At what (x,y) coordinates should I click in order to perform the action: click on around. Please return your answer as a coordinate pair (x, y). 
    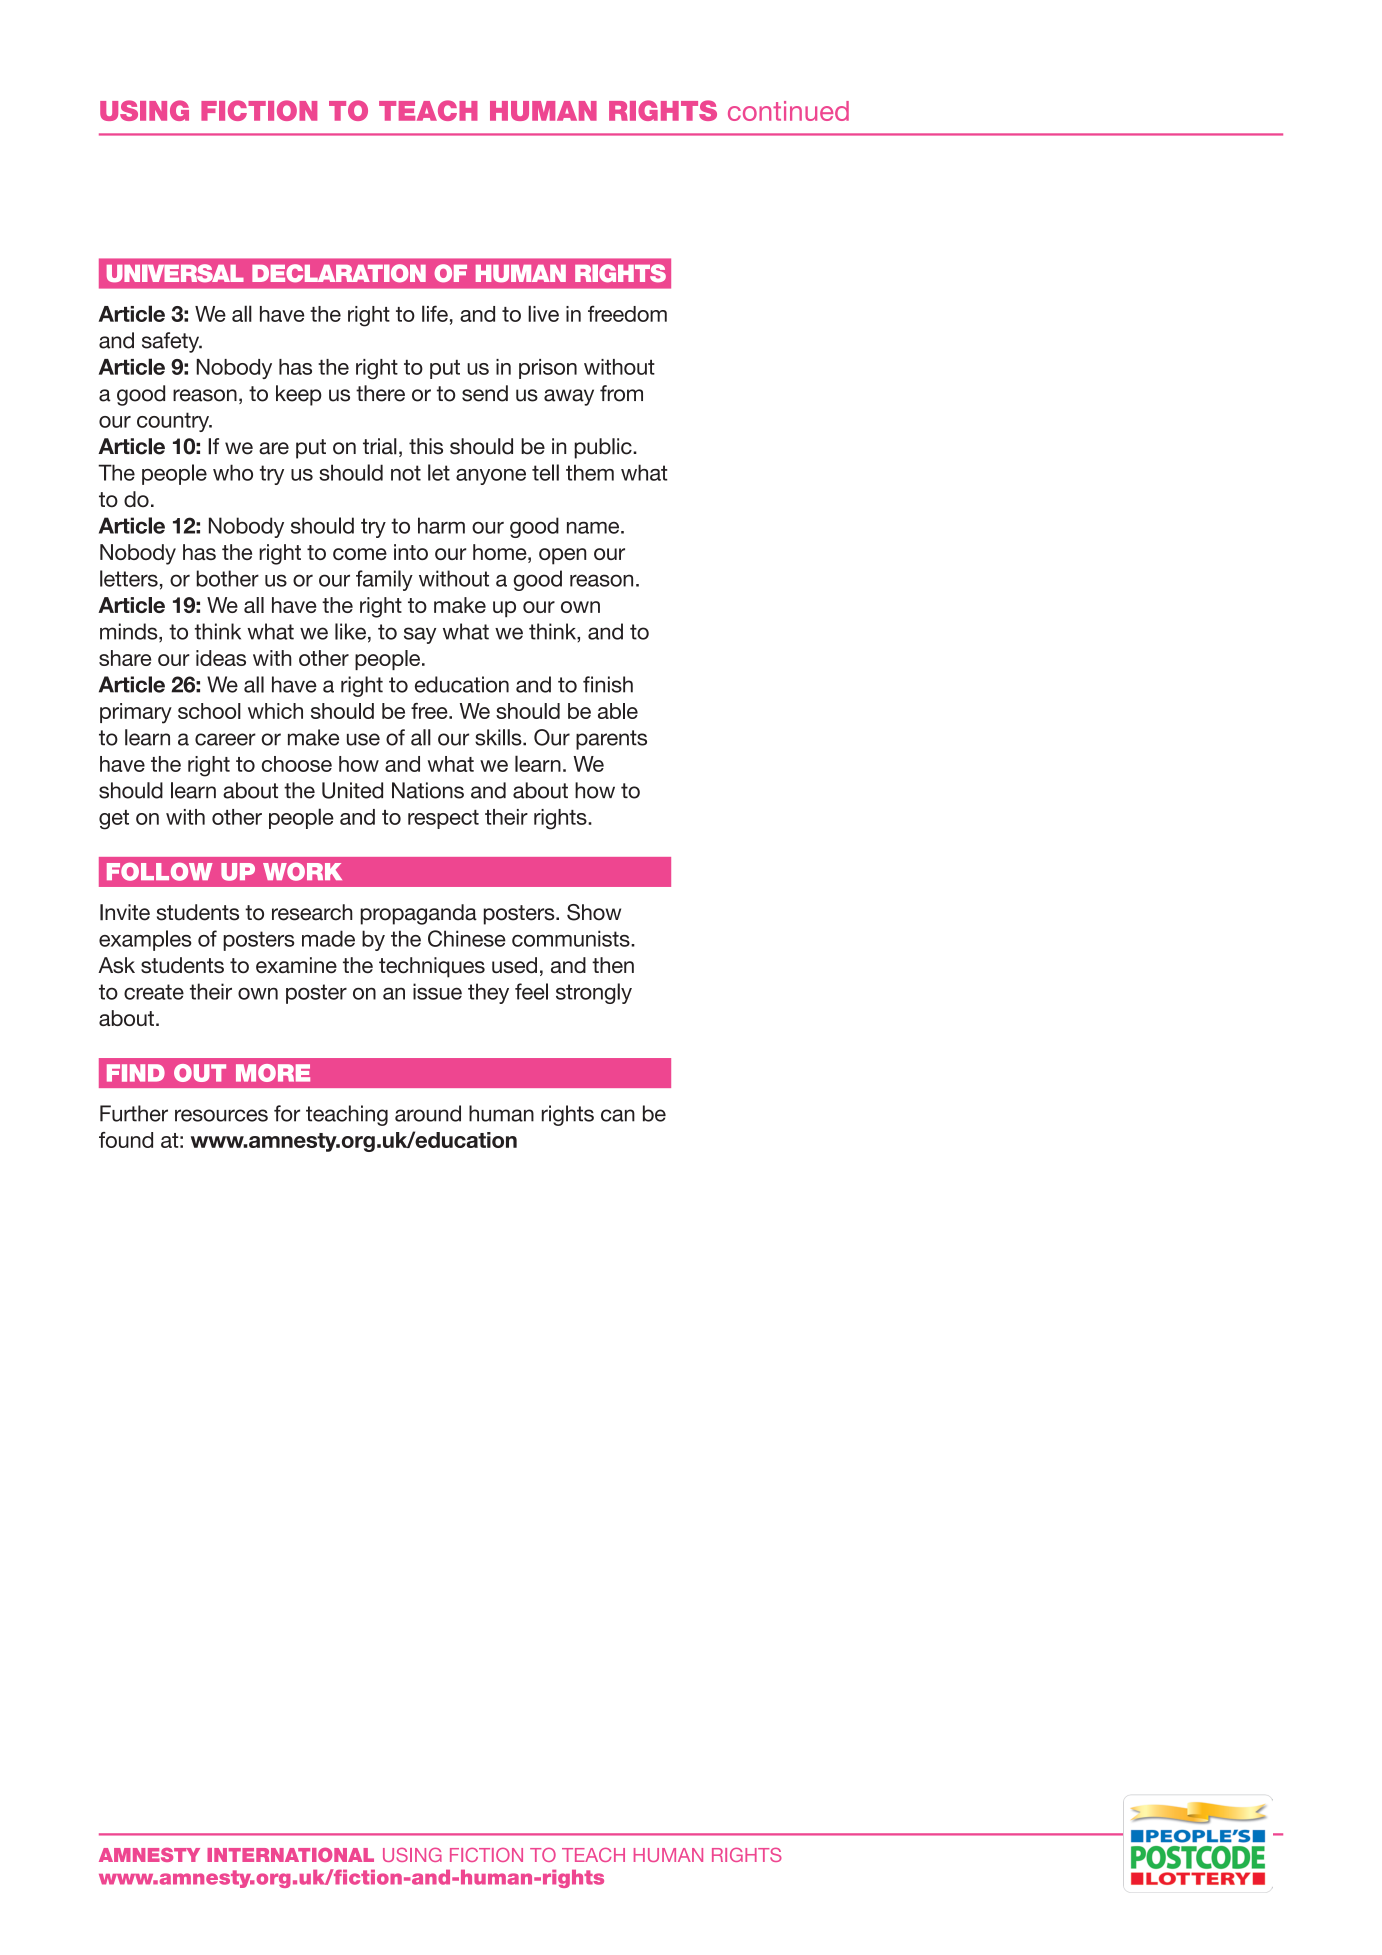
    Looking at the image, I should click on (428, 1113).
